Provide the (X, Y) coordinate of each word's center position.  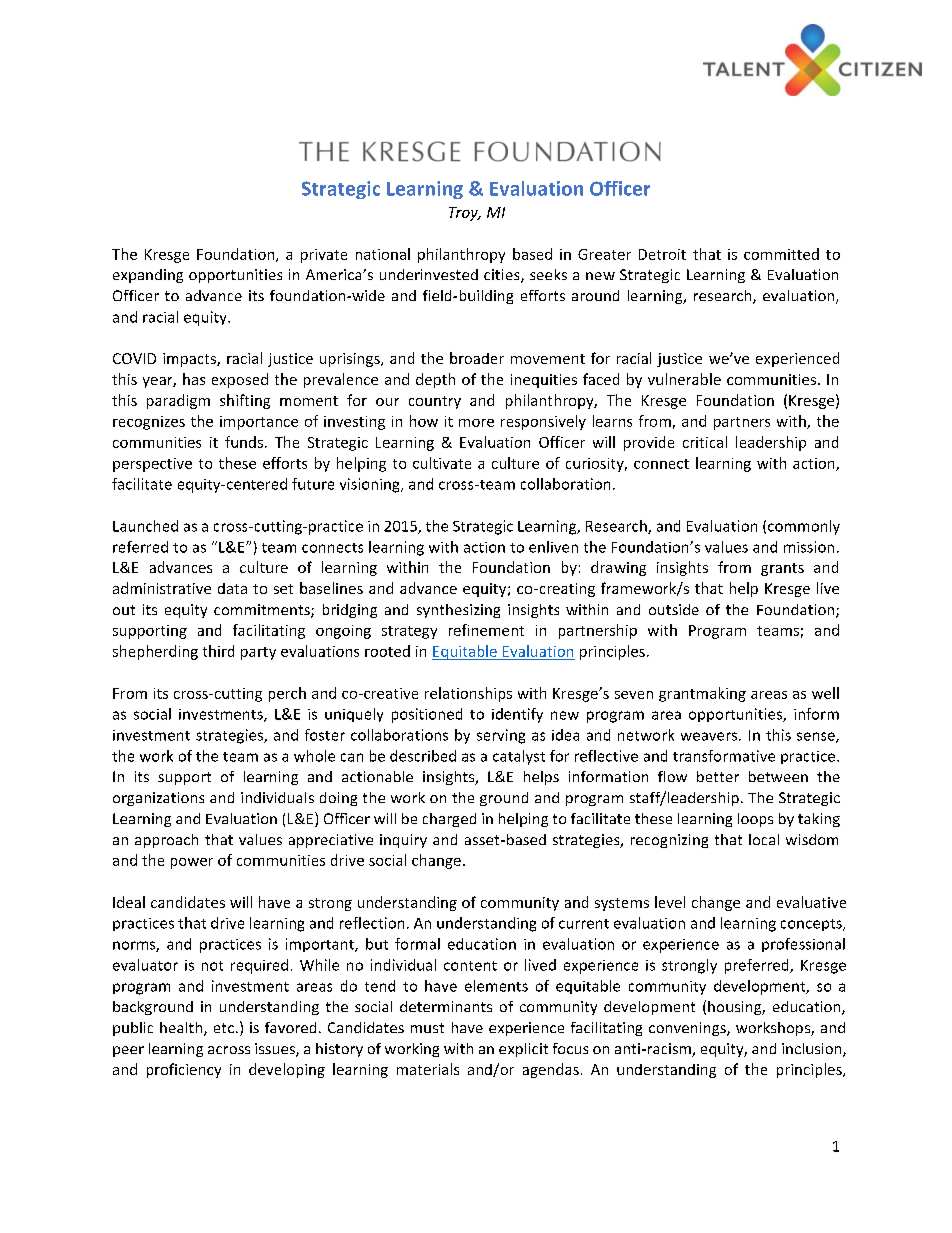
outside (674, 609)
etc (224, 1028)
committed (781, 254)
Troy (465, 214)
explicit (523, 1050)
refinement (486, 630)
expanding (148, 276)
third (218, 651)
